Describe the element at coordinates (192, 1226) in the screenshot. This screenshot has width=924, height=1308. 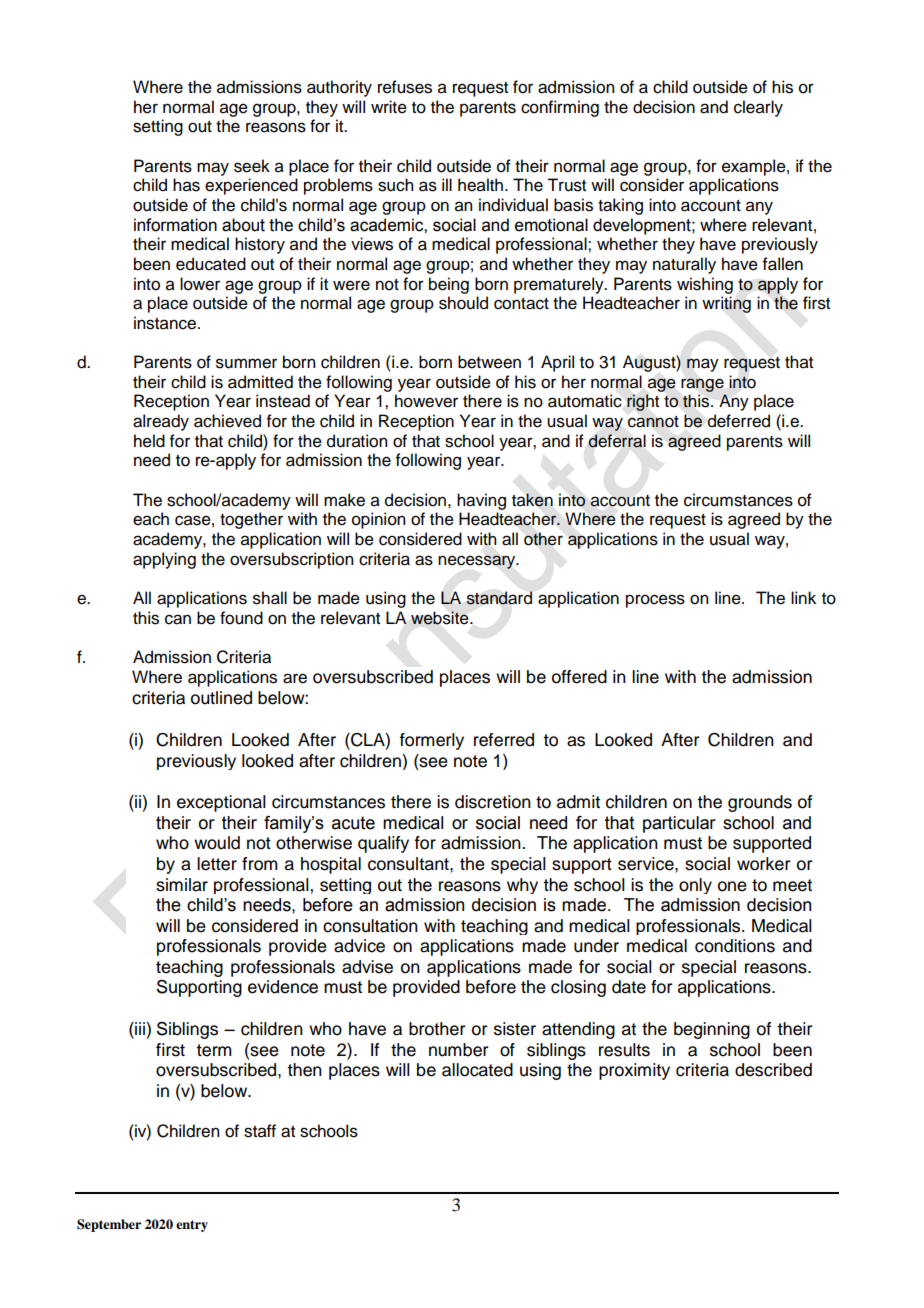
I see `entry` at that location.
